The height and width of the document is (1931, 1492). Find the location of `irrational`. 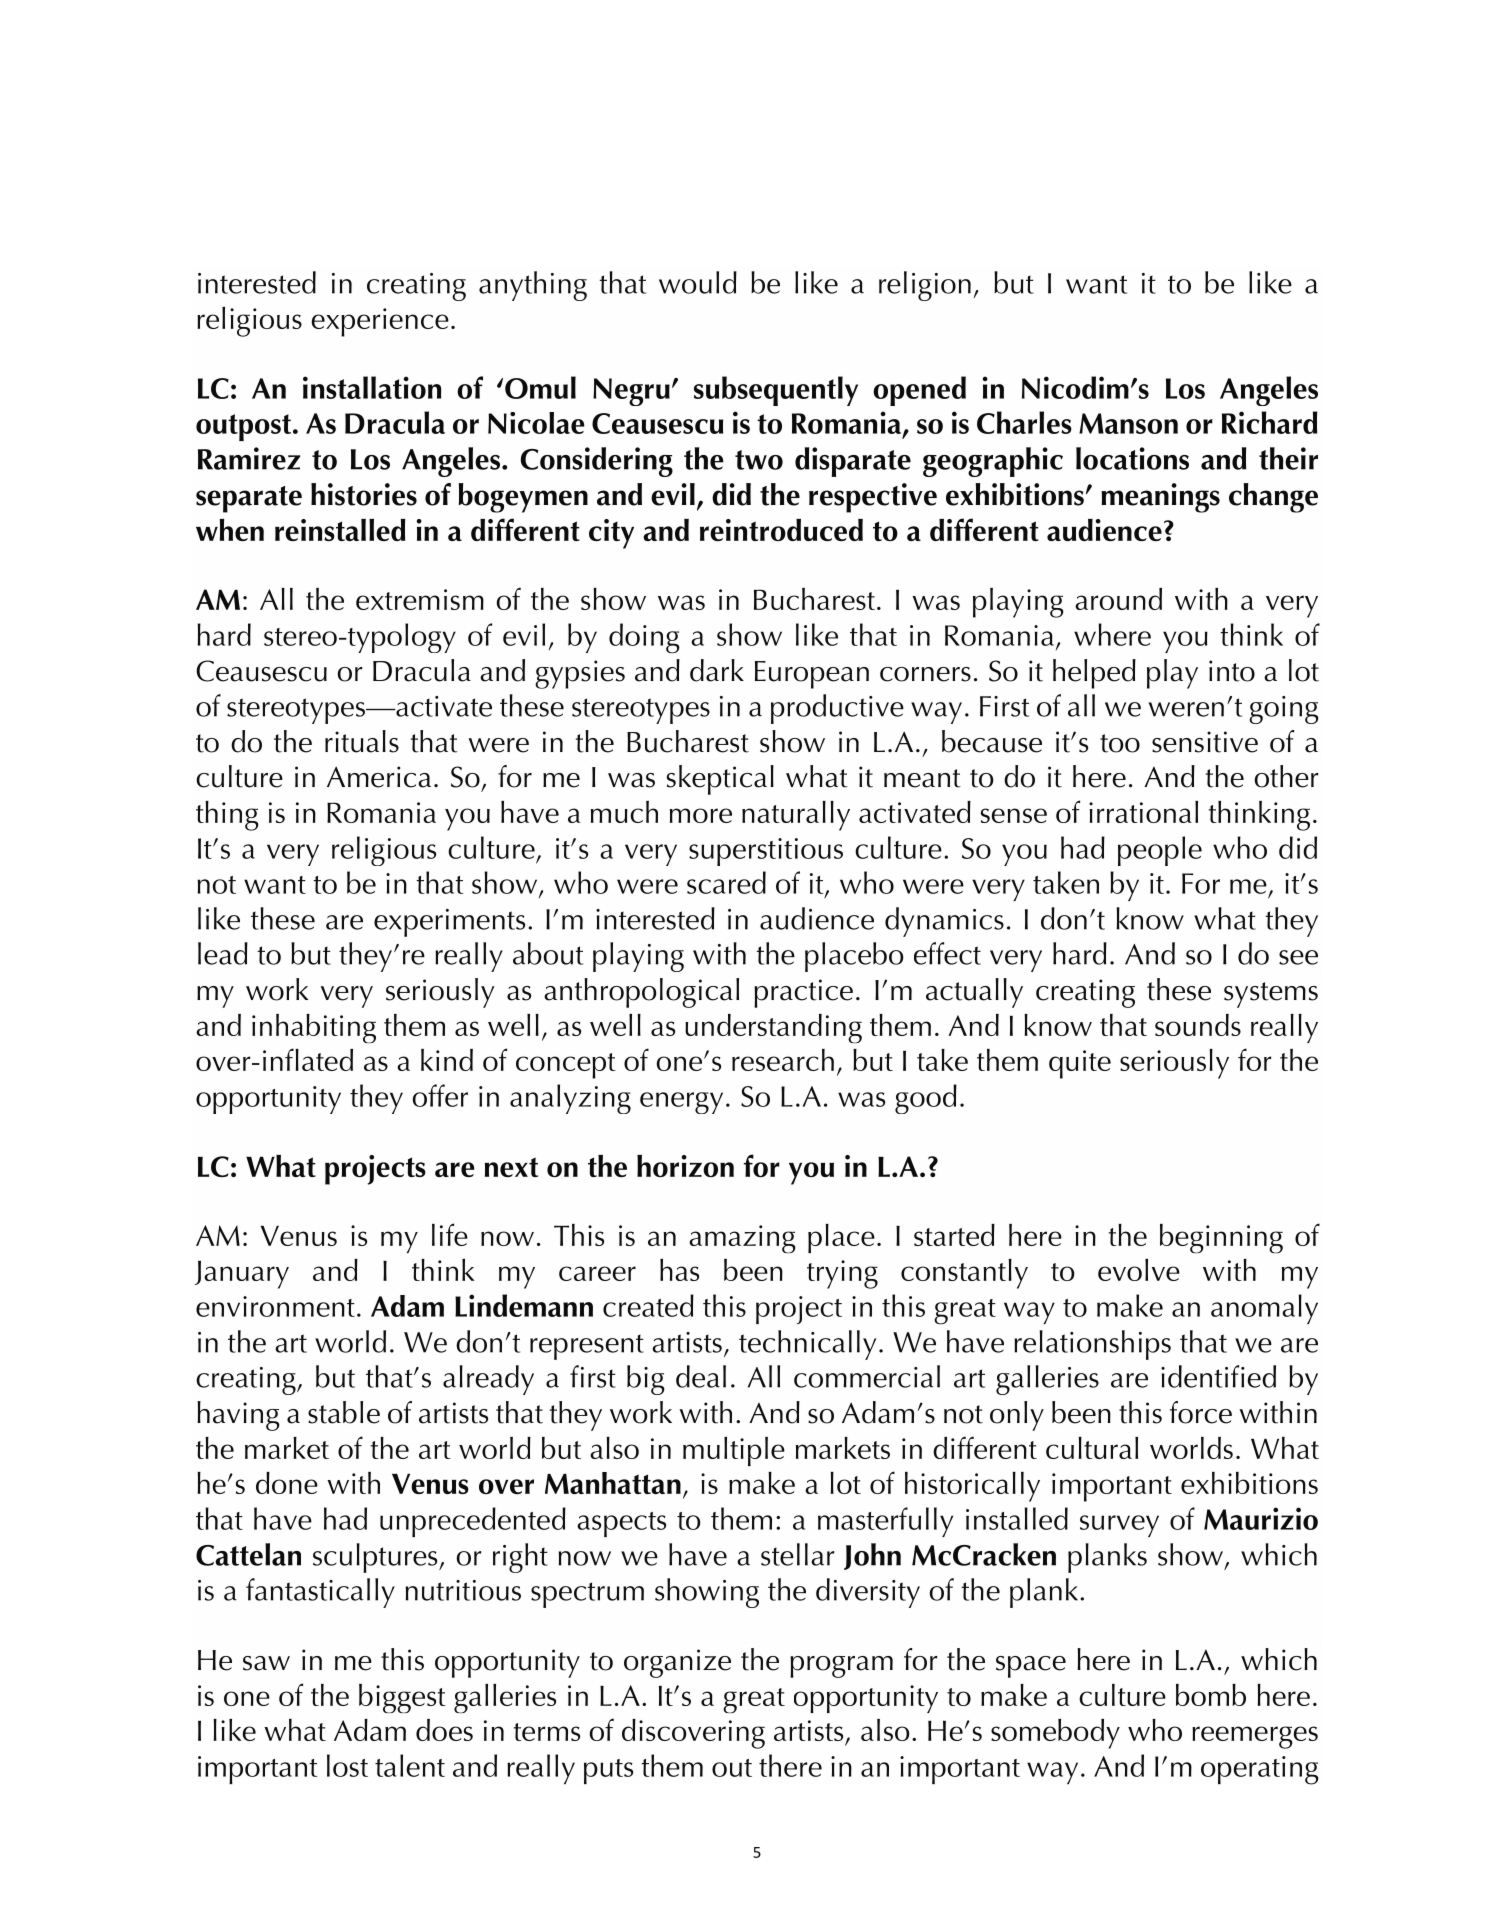

irrational is located at coordinates (1143, 812).
